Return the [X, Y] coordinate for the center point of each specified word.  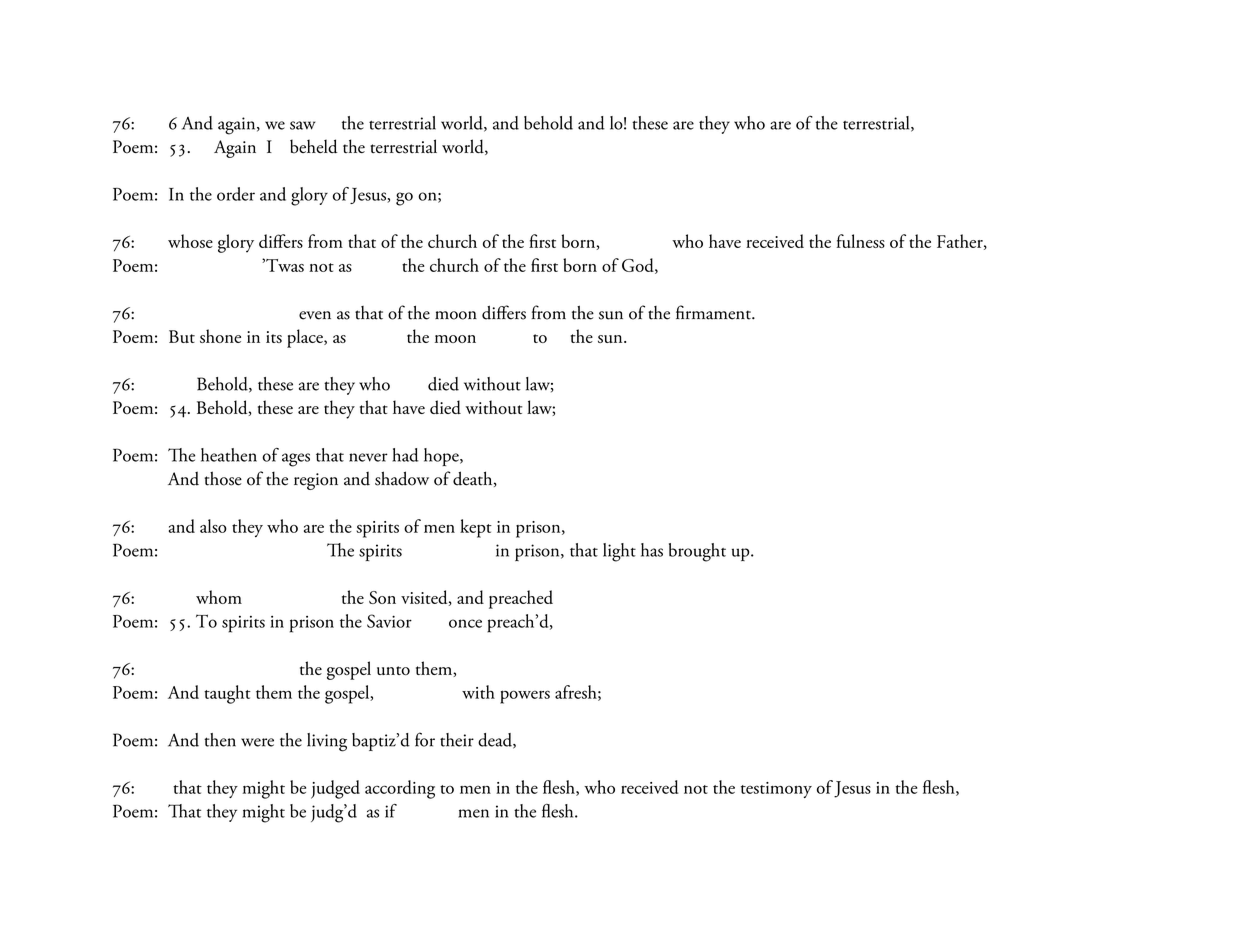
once [465, 623]
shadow [402, 478]
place [306, 338]
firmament [714, 312]
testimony [776, 790]
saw [303, 125]
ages [296, 460]
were [257, 742]
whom [219, 597]
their [457, 740]
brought [697, 552]
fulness [861, 241]
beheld [314, 146]
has [652, 550]
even [315, 315]
